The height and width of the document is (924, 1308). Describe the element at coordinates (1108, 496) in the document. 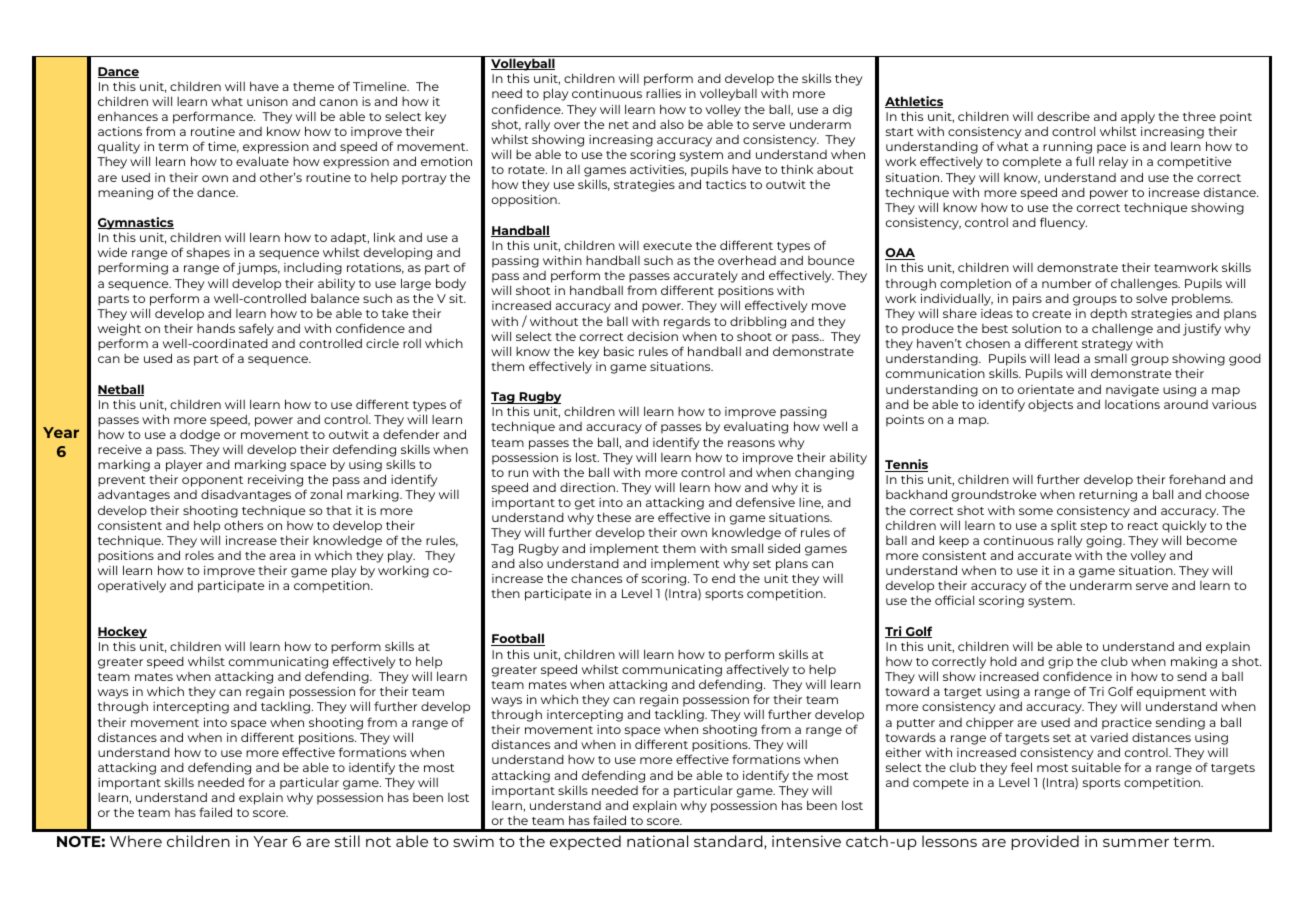

I see `returning` at that location.
